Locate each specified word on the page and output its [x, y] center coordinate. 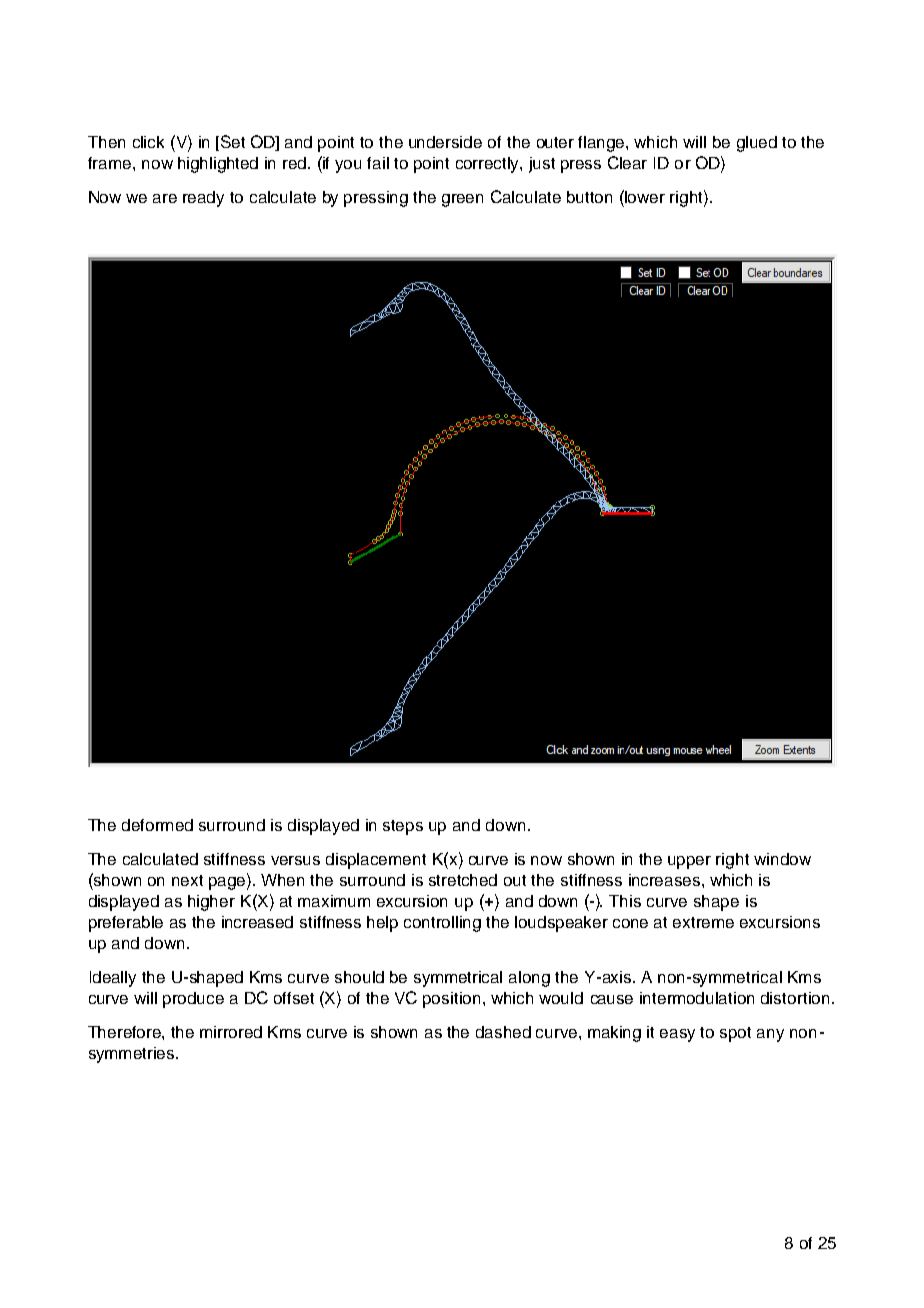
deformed [157, 825]
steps [403, 827]
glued [757, 144]
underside [445, 142]
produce [193, 1000]
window [782, 859]
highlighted [218, 165]
